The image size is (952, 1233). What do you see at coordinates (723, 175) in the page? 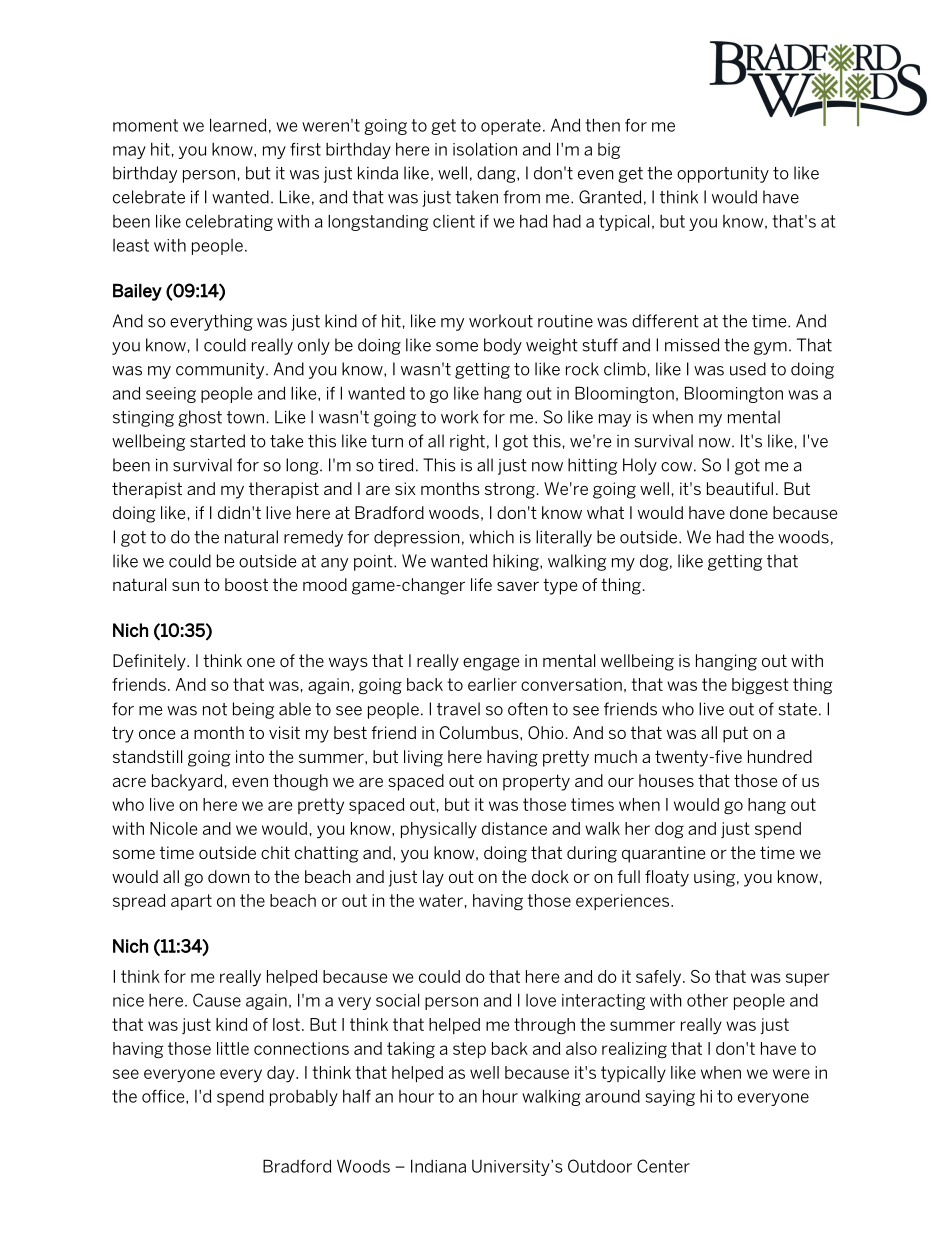
I see `opportunity` at bounding box center [723, 175].
